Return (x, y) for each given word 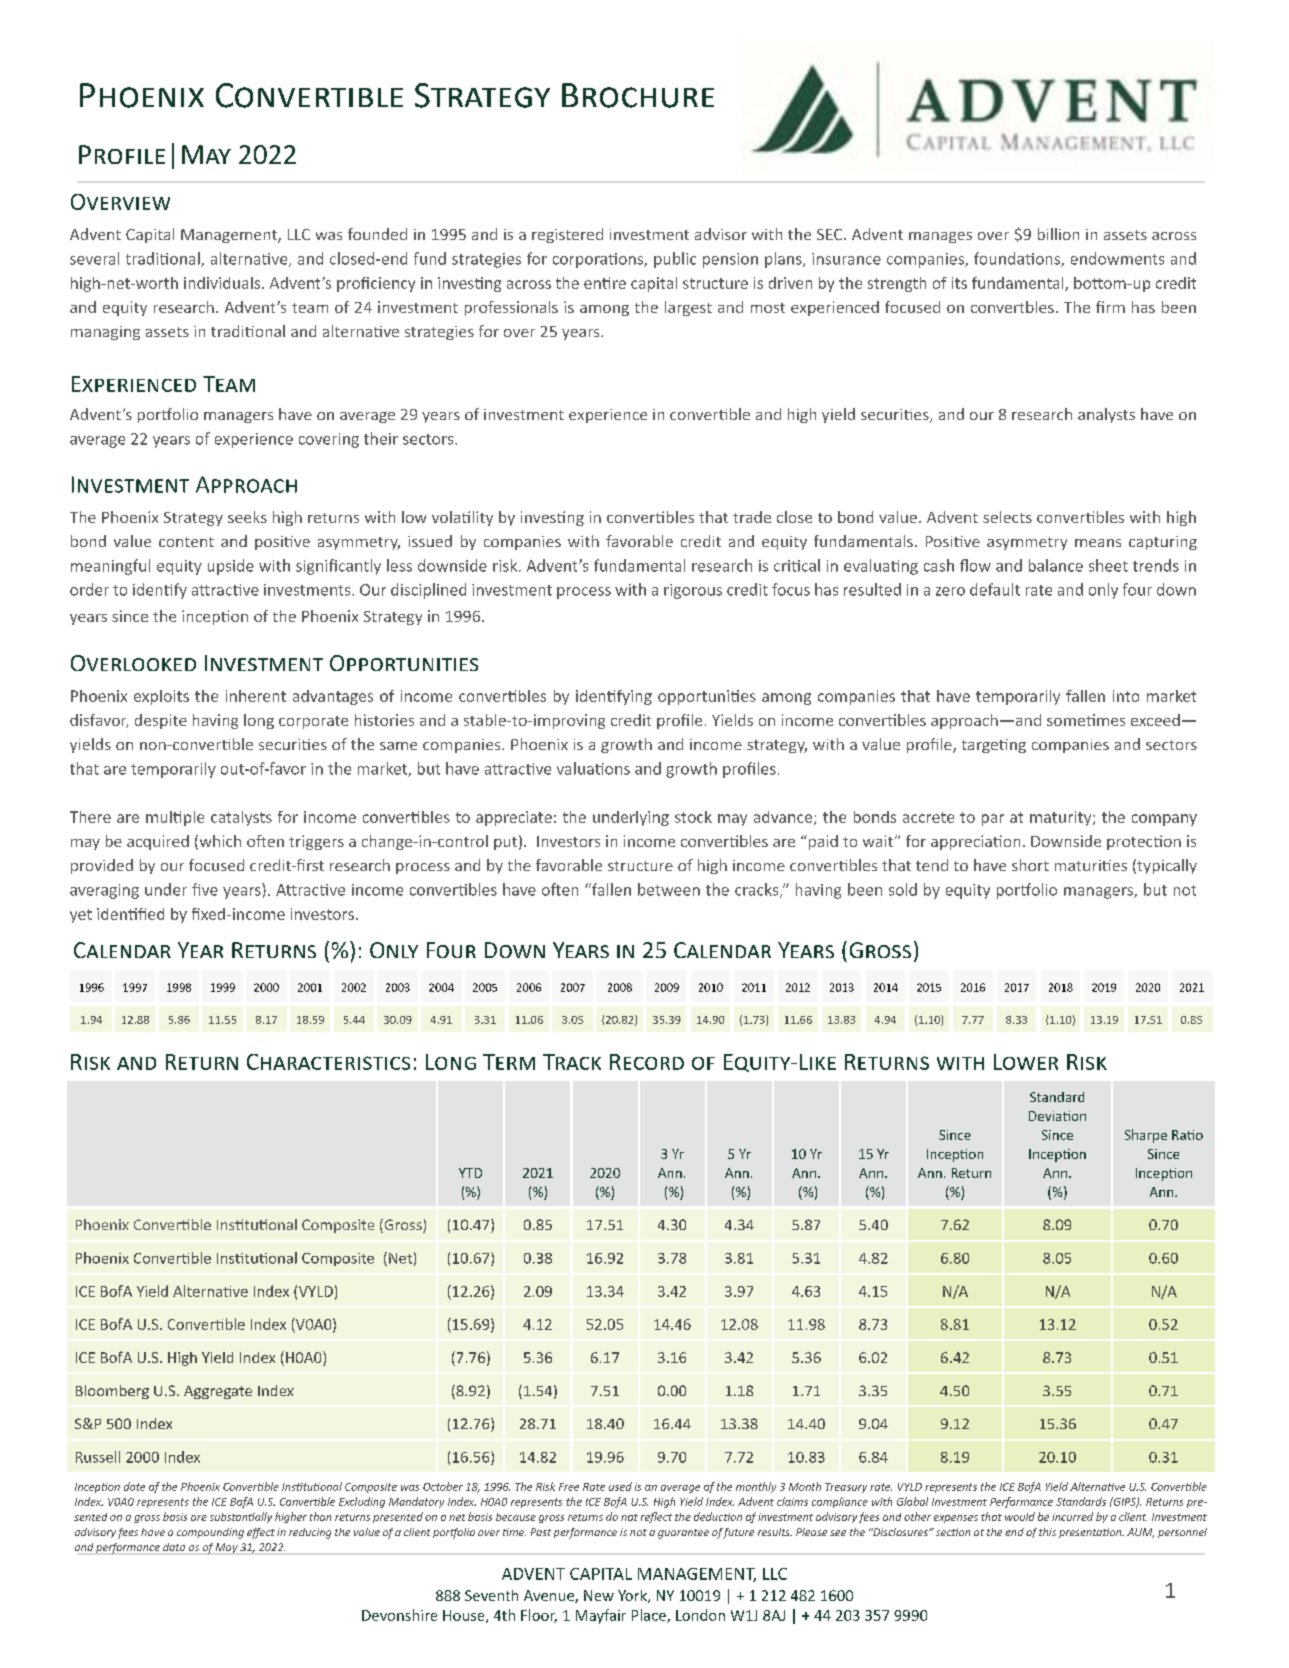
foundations (1018, 259)
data (174, 1547)
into (1126, 696)
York (633, 1596)
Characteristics (328, 1062)
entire (605, 283)
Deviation (1057, 1116)
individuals (223, 283)
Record (647, 1062)
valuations (593, 768)
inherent (256, 696)
